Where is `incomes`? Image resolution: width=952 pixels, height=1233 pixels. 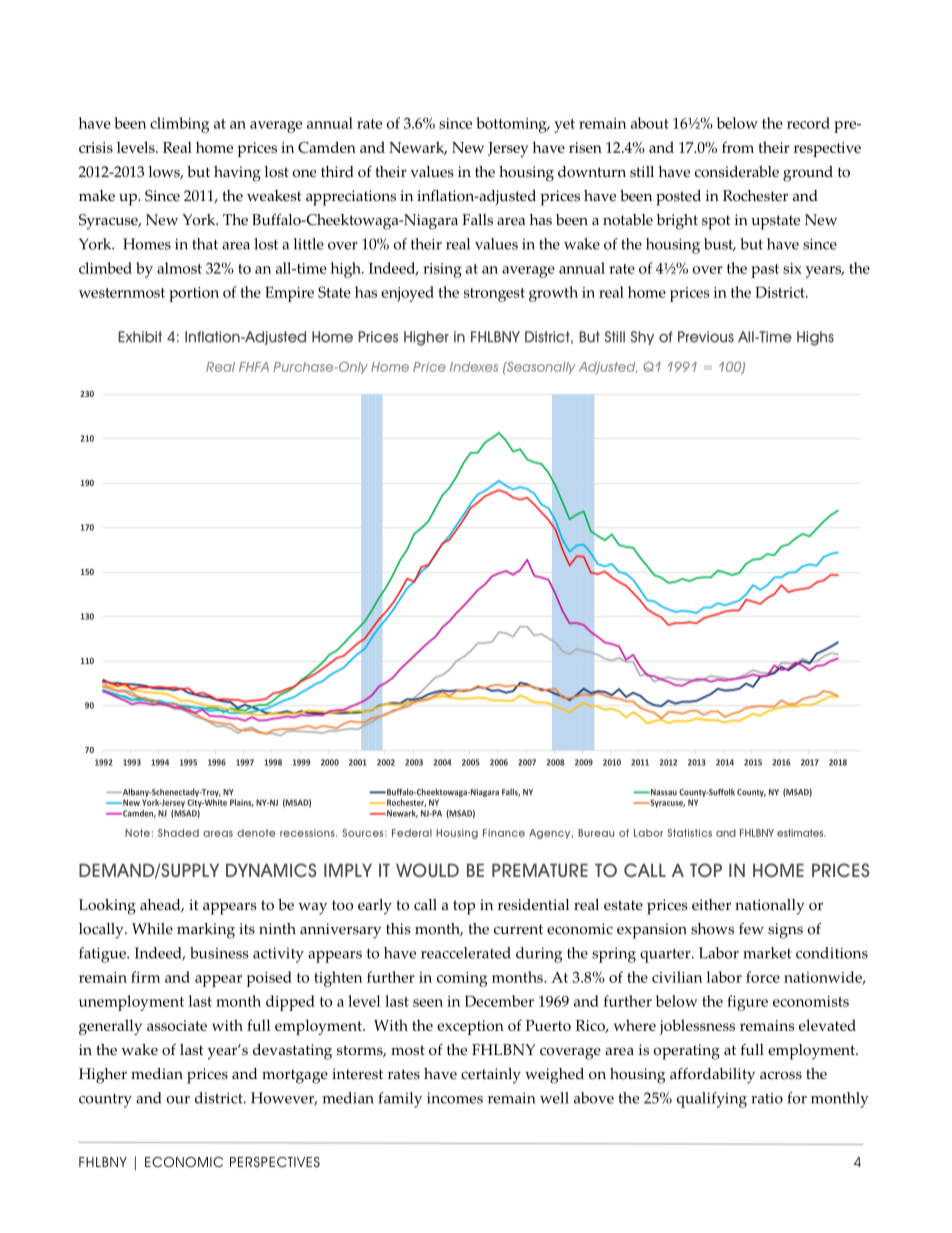 incomes is located at coordinates (455, 1098).
